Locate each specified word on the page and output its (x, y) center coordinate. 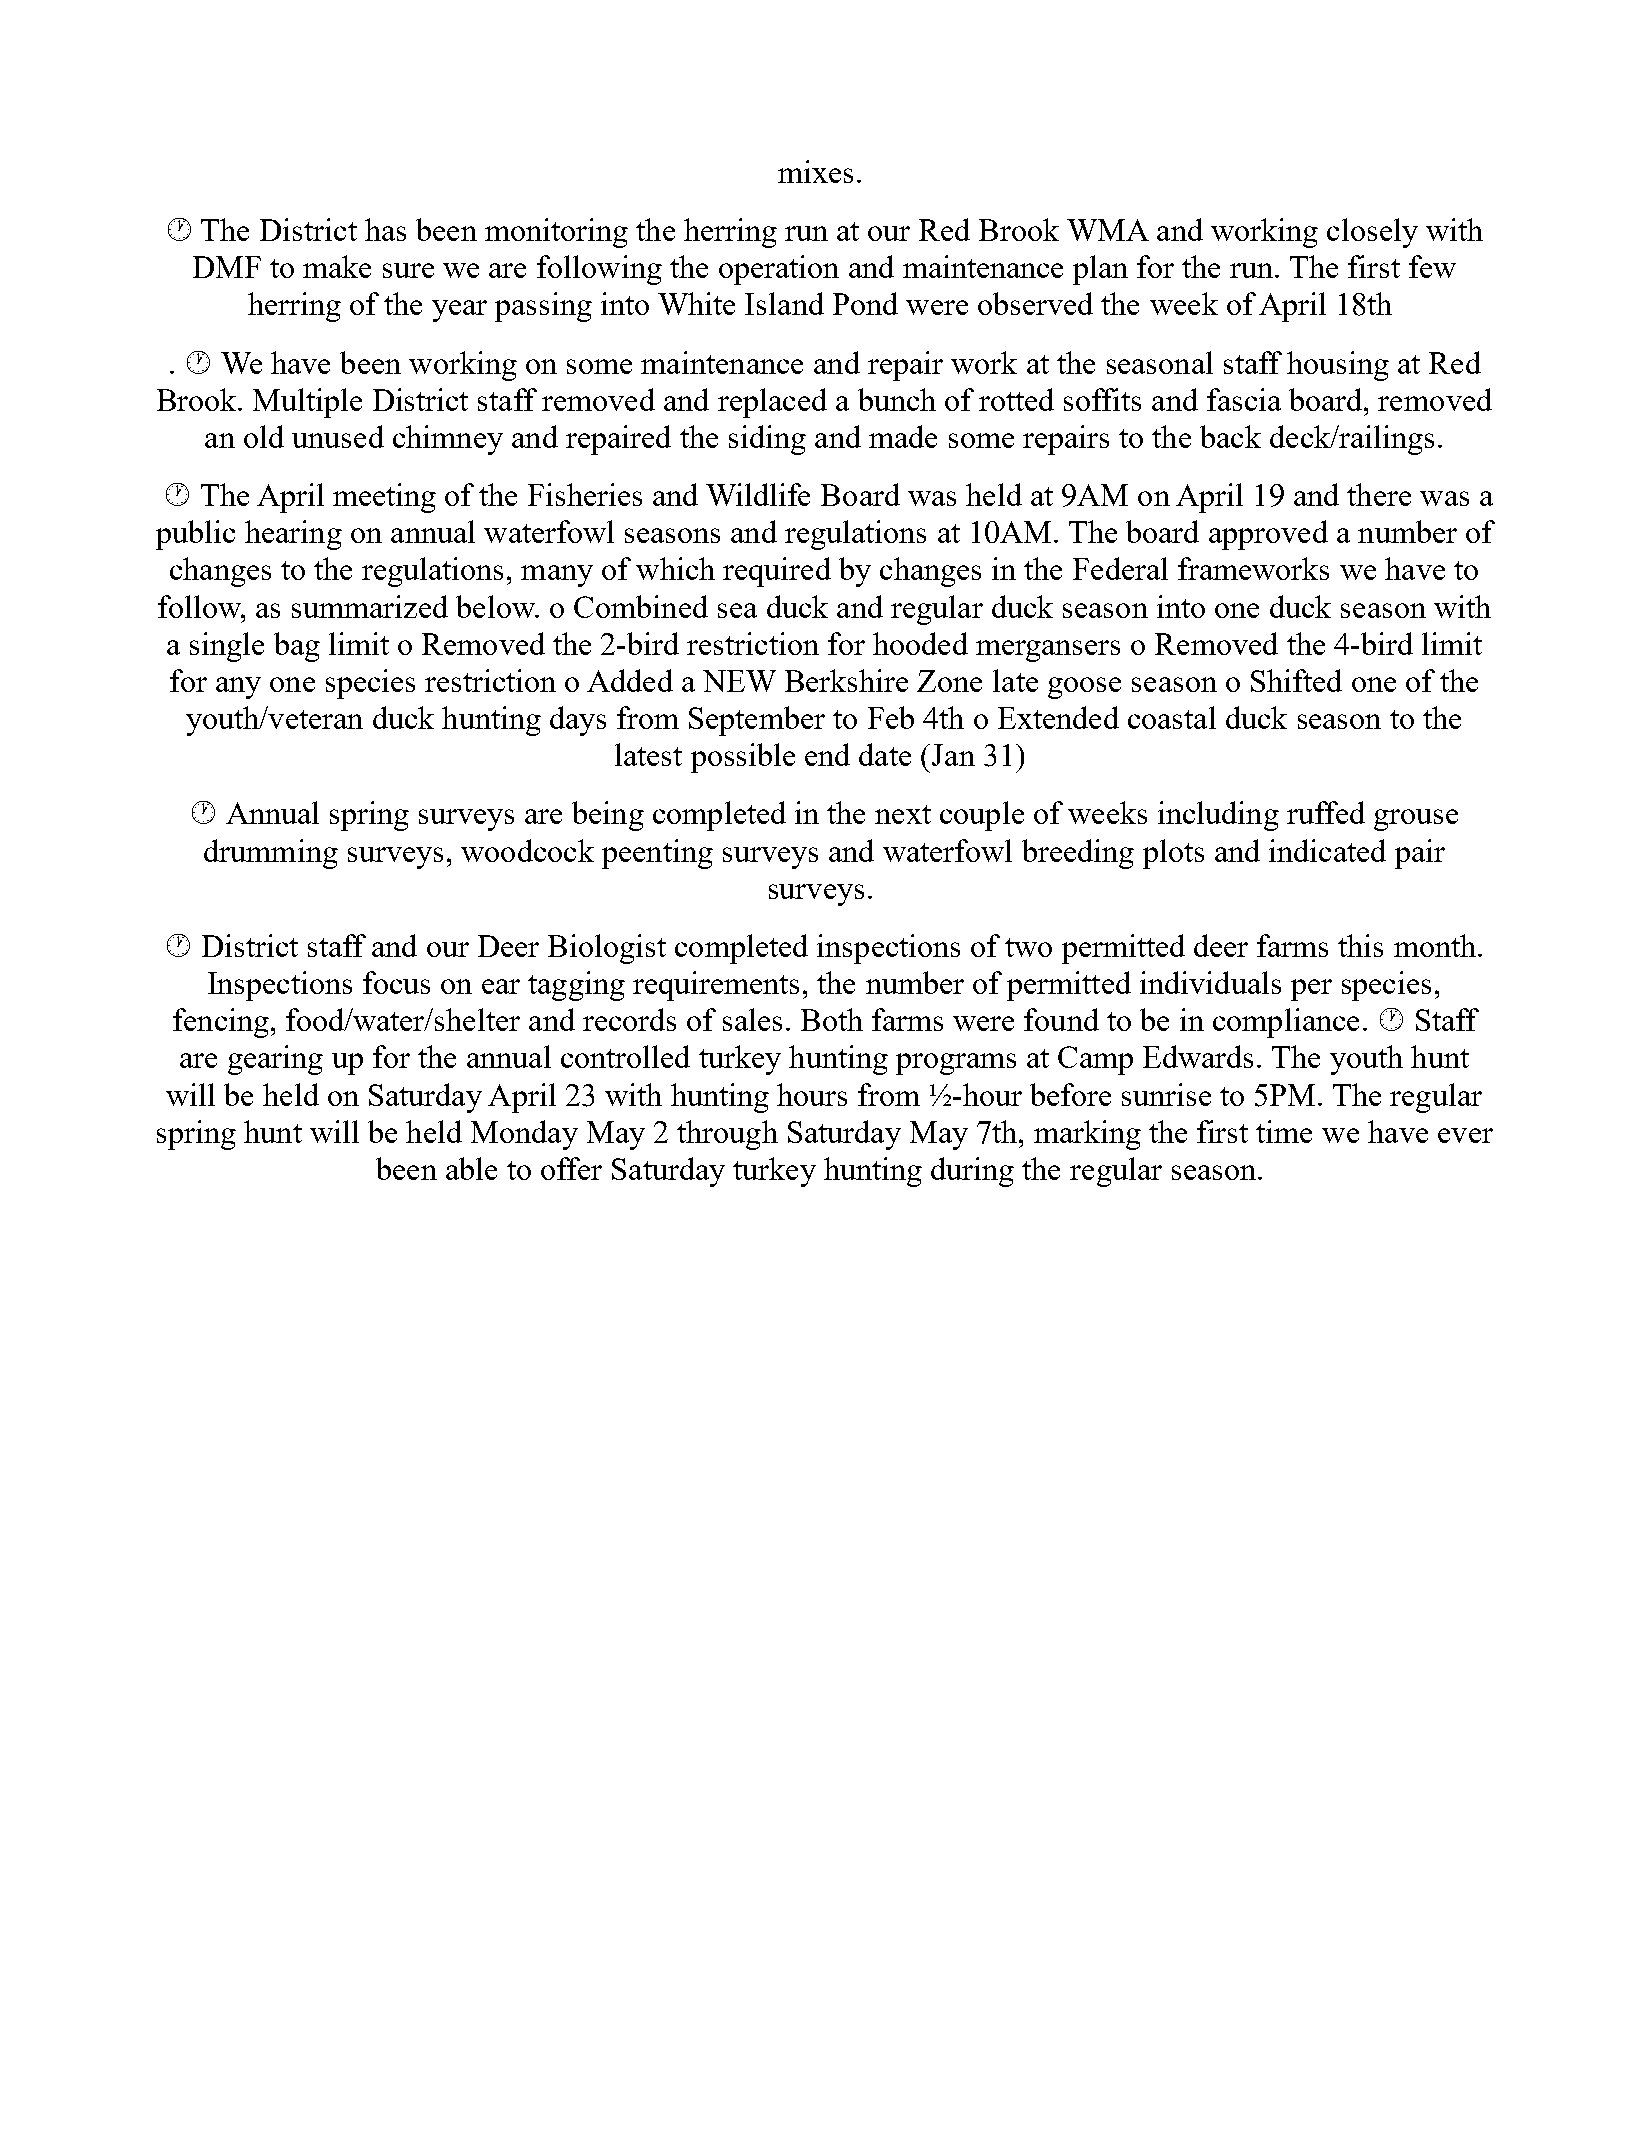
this (1360, 945)
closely (1372, 233)
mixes (815, 171)
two (1028, 947)
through (727, 1135)
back (1230, 436)
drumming (271, 854)
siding (767, 440)
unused (338, 436)
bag (297, 647)
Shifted (1296, 680)
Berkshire (846, 680)
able (471, 1168)
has (385, 229)
